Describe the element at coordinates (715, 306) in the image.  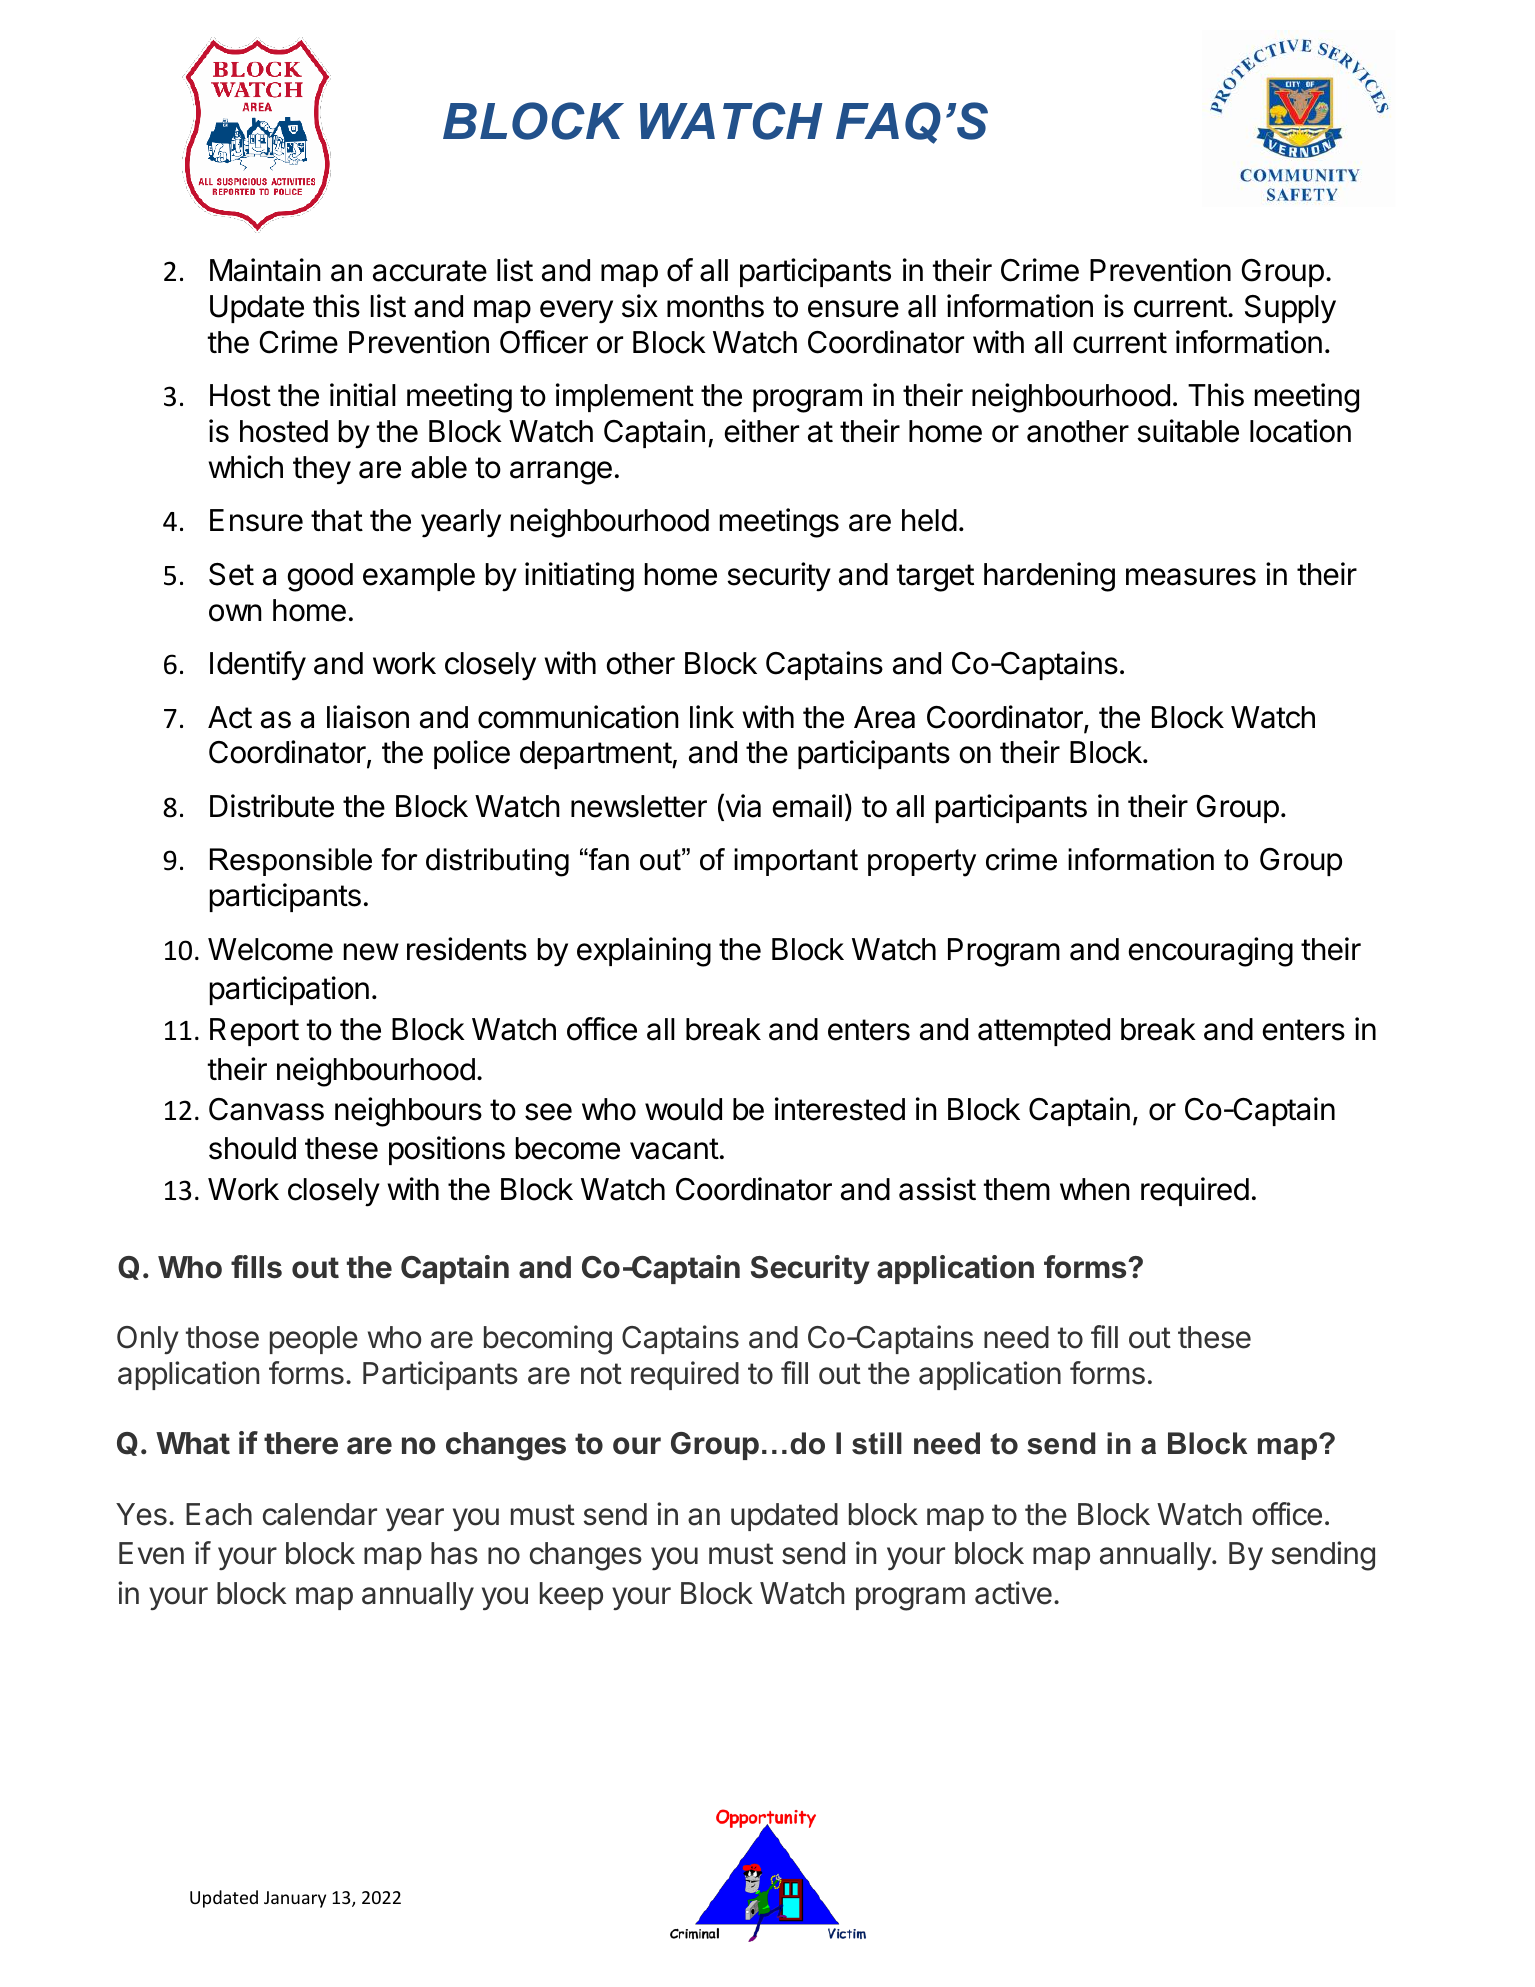
I see `months` at that location.
